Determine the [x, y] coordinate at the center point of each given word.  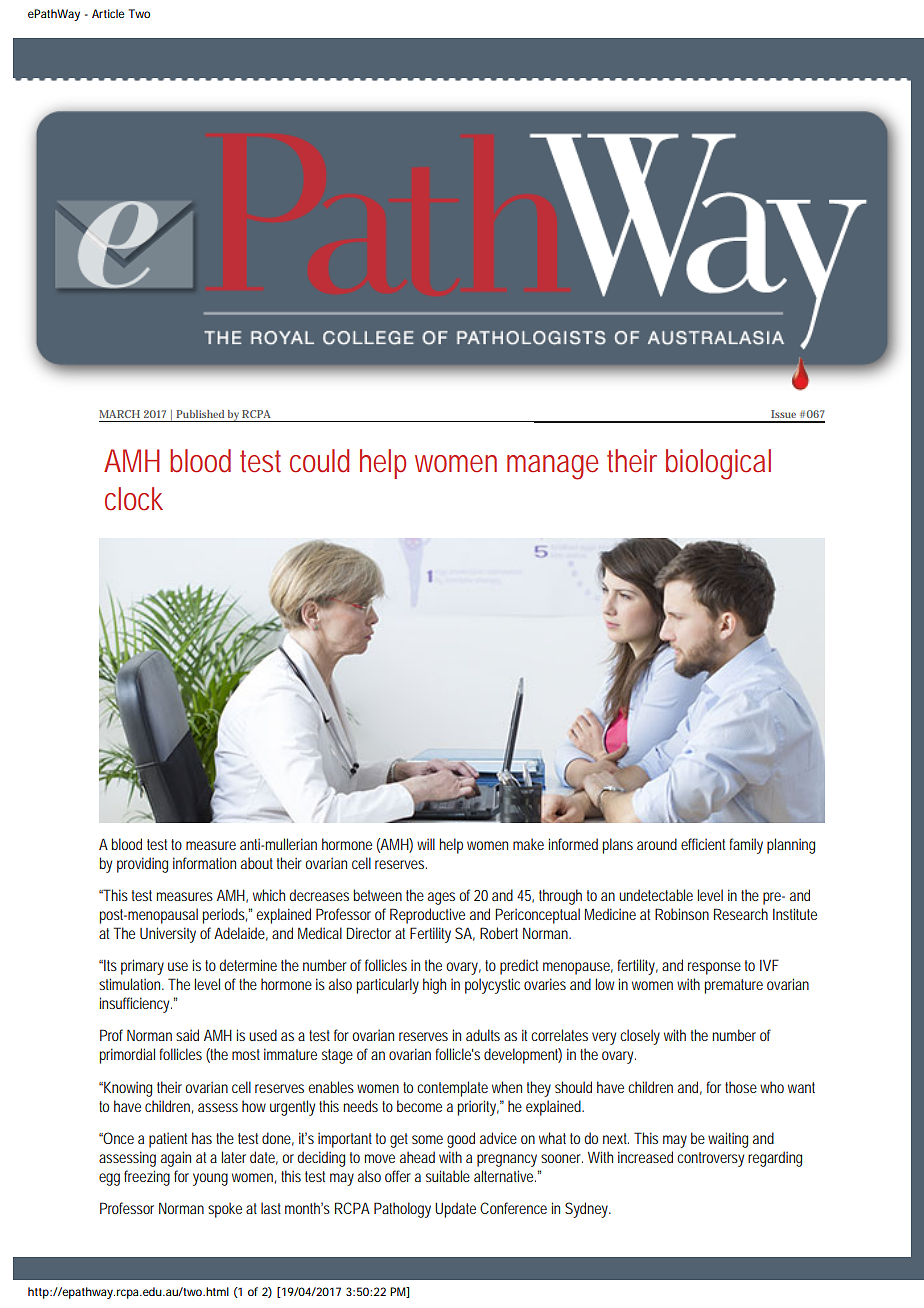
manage [552, 467]
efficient [705, 844]
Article [108, 13]
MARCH [119, 414]
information [204, 863]
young [210, 1179]
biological [718, 464]
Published [200, 414]
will [426, 844]
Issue [783, 414]
